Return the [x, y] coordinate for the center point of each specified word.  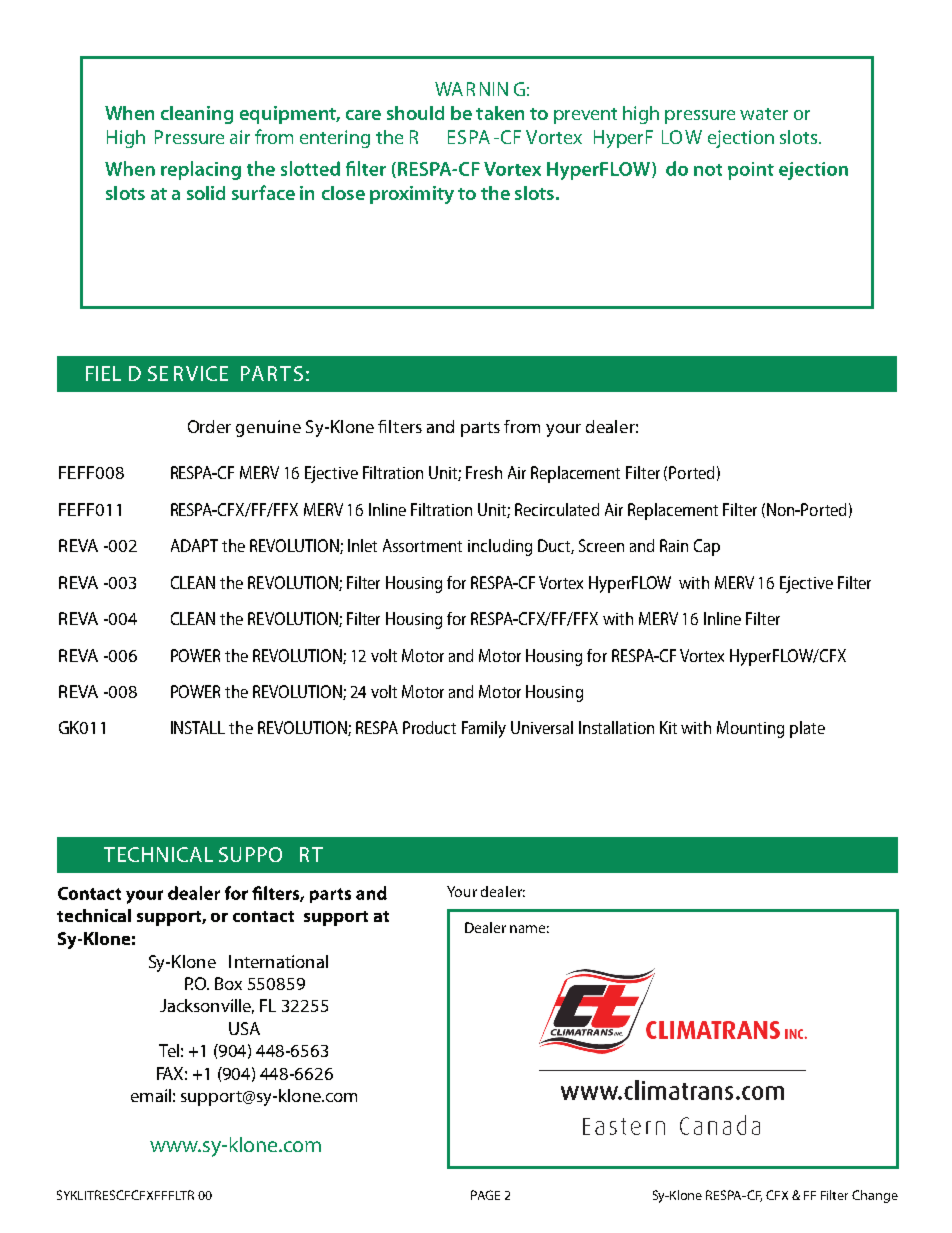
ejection [741, 139]
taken [500, 113]
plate [807, 729]
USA [244, 1028]
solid [206, 193]
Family [484, 729]
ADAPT [194, 545]
